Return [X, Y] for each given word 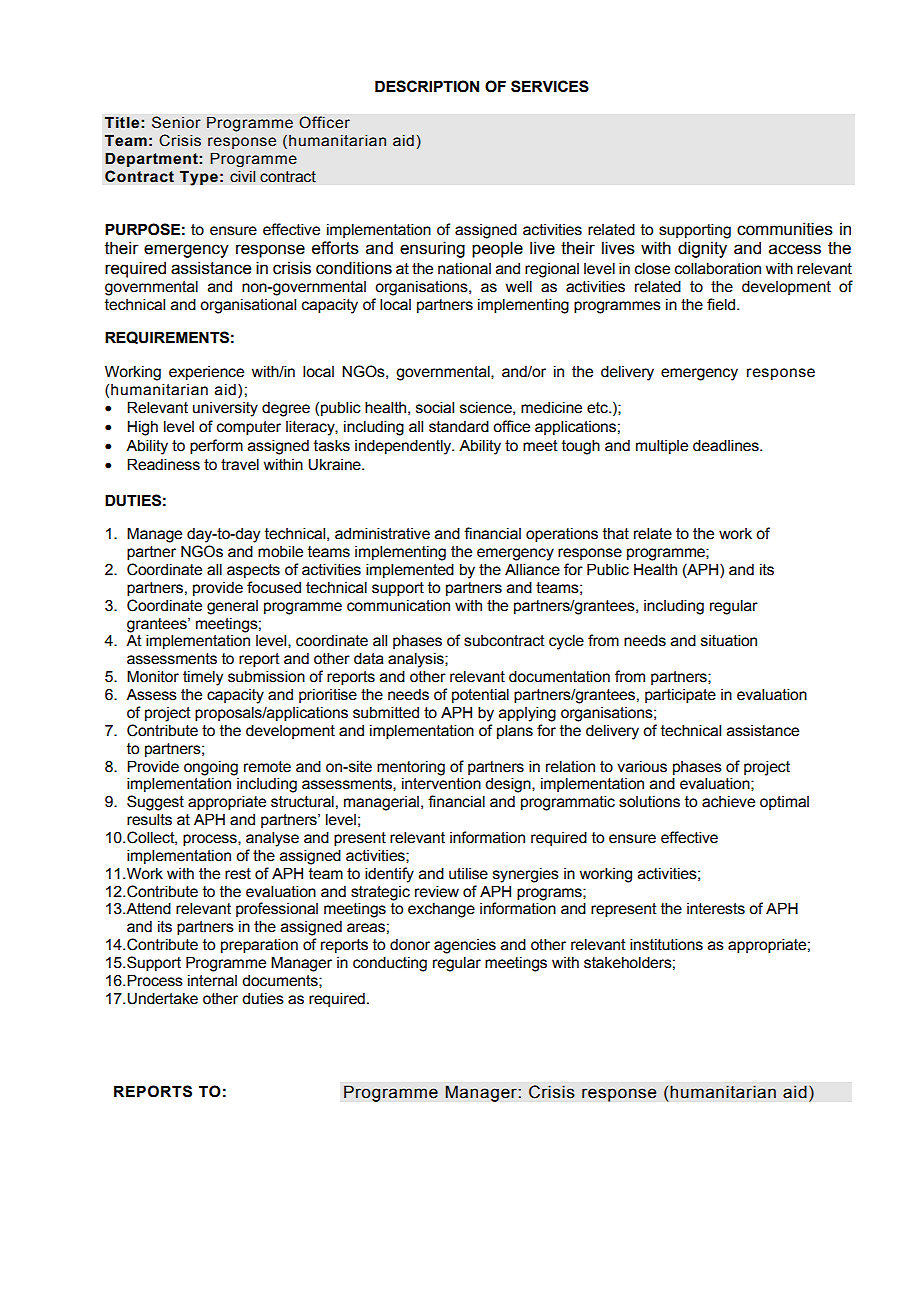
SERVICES [550, 86]
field [722, 304]
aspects [253, 571]
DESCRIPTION [427, 86]
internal [212, 981]
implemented [410, 570]
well [519, 286]
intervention [441, 783]
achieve [728, 802]
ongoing [211, 768]
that [616, 534]
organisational [248, 306]
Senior [176, 122]
